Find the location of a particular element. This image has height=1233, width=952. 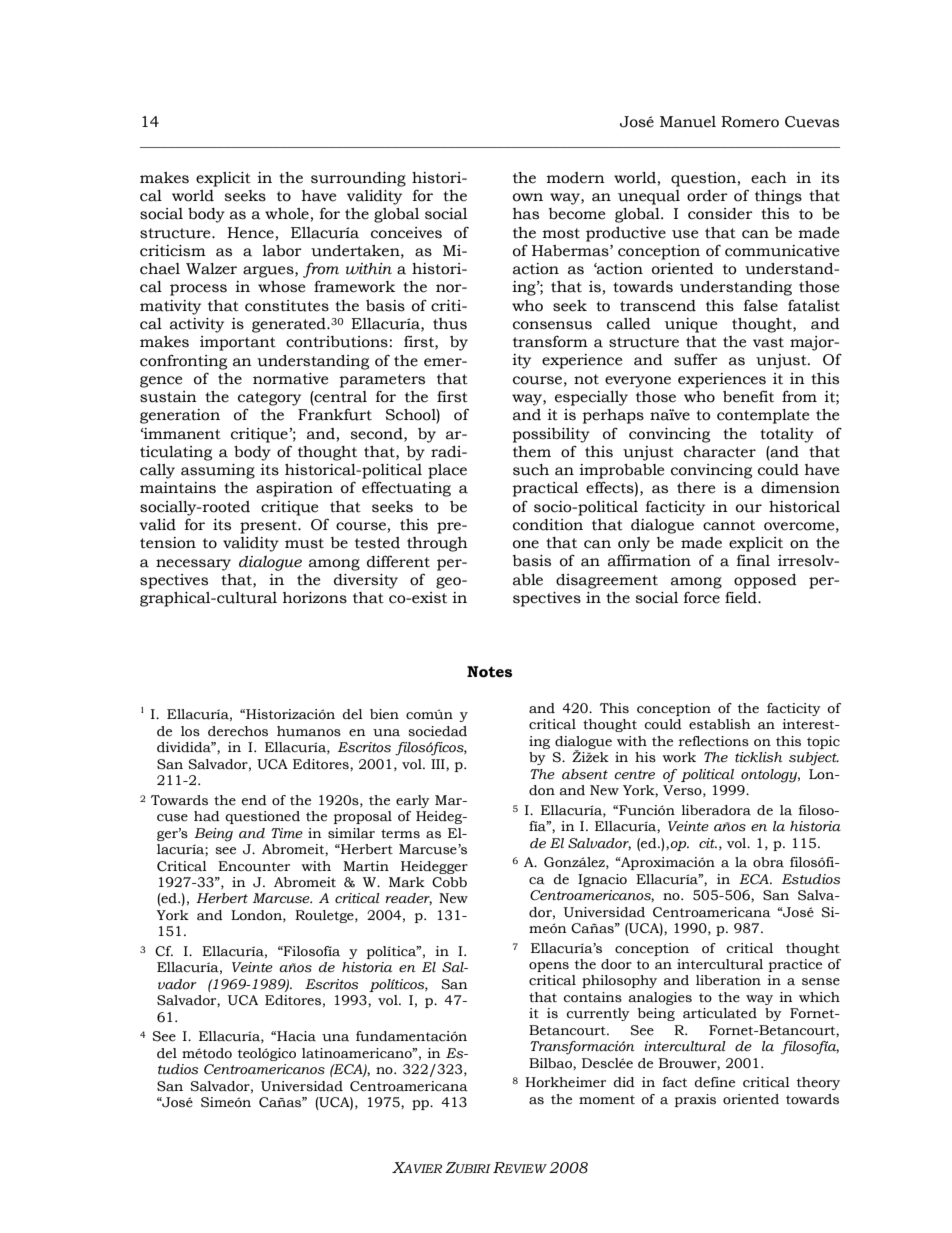

own is located at coordinates (528, 197).
